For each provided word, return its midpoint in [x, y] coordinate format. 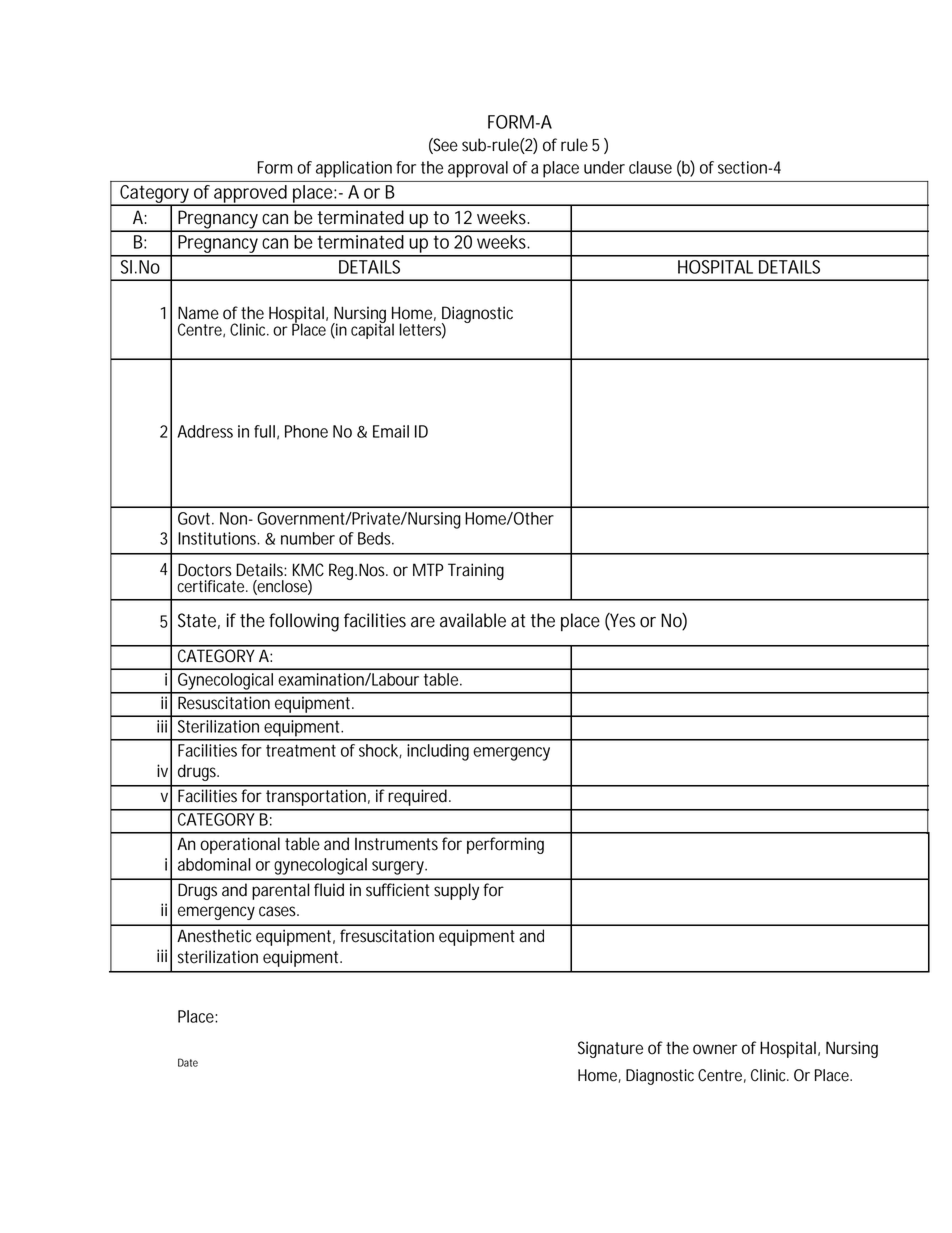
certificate [212, 586]
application [354, 169]
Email [391, 431]
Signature [610, 1049]
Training [476, 571]
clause [650, 167]
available [473, 620]
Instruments [396, 844]
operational [240, 845]
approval [478, 169]
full [264, 431]
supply [456, 891]
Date [188, 1062]
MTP [428, 569]
